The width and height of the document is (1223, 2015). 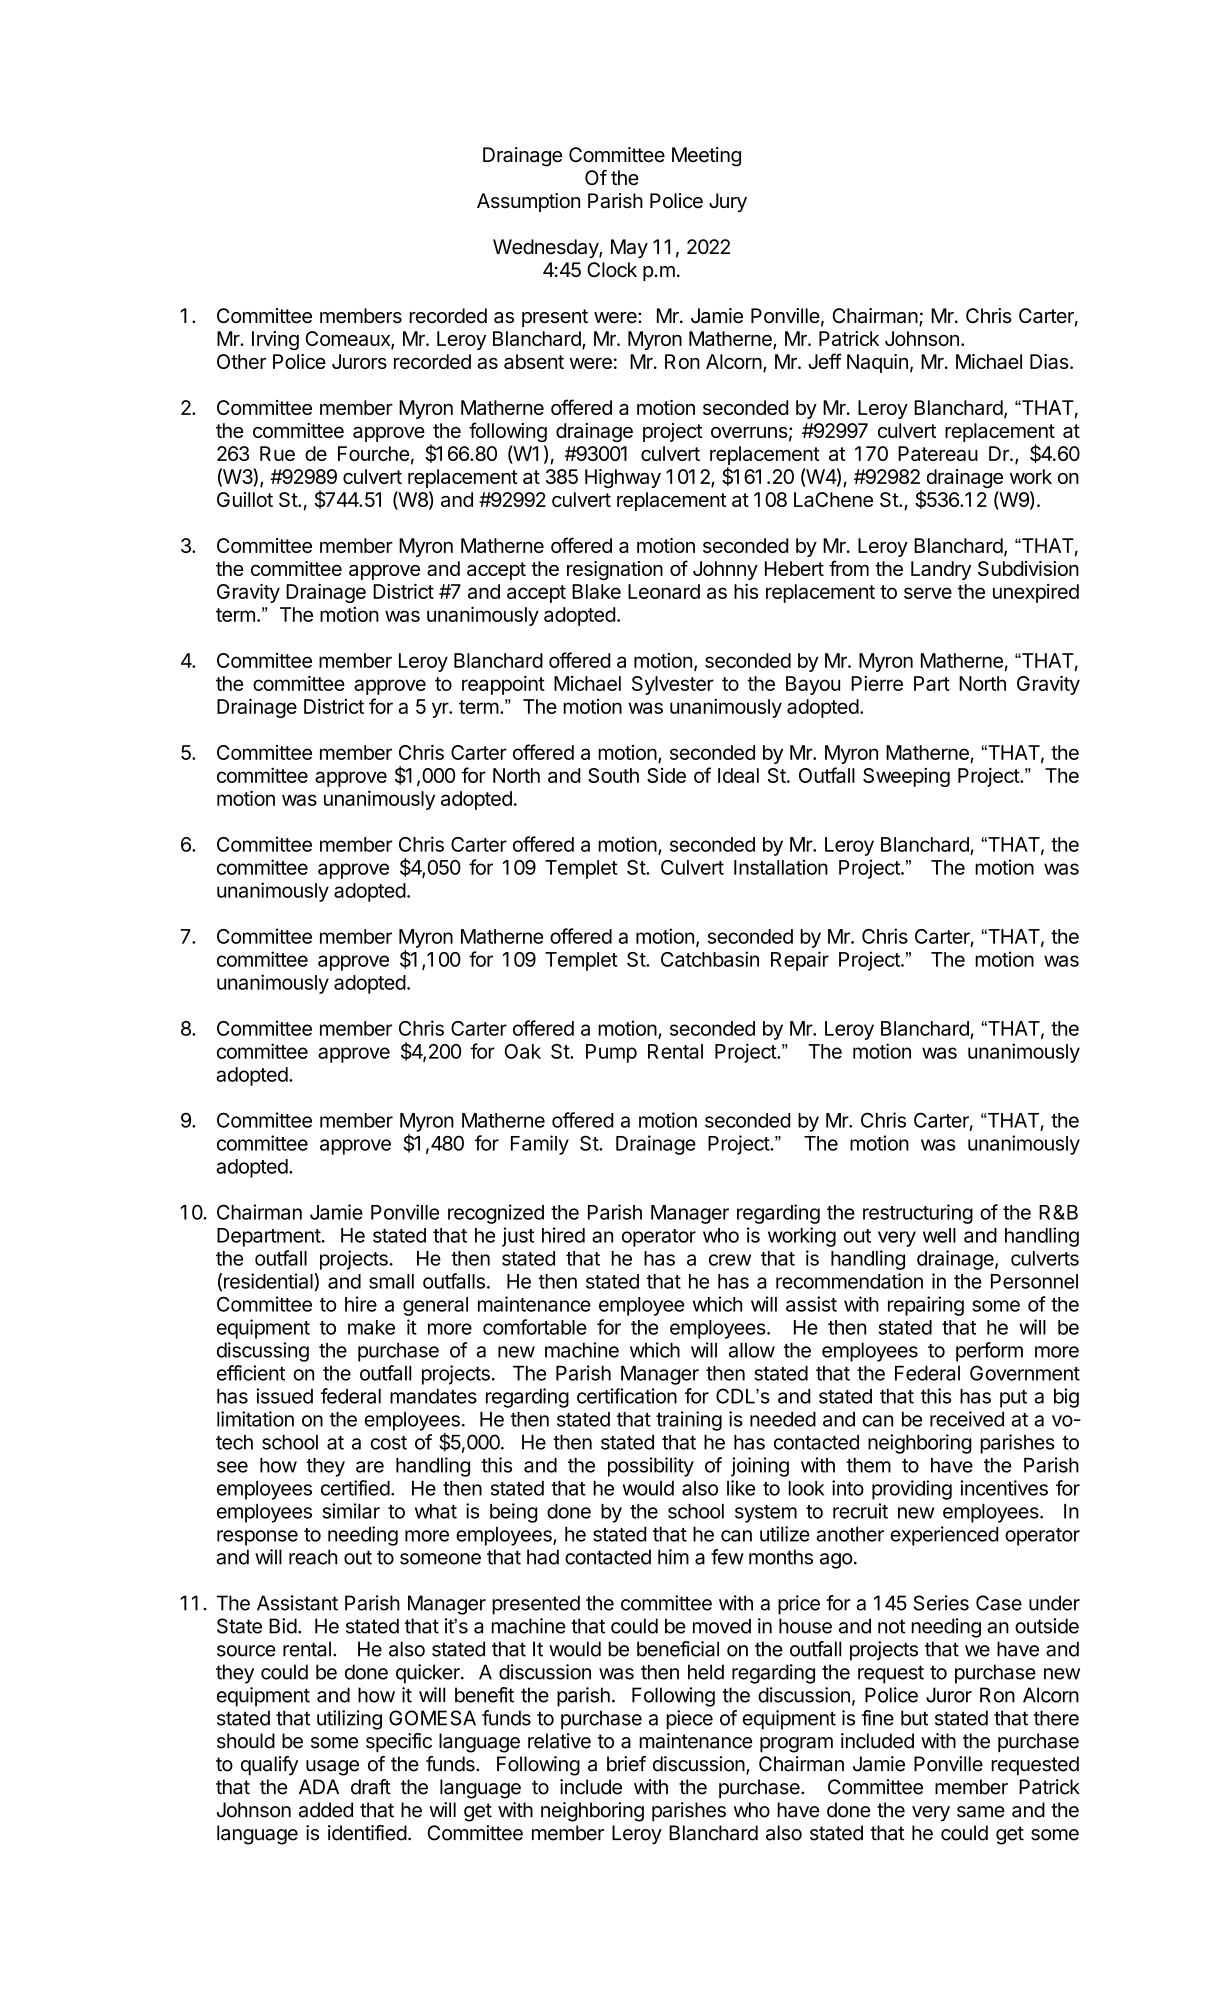 I want to click on Dias, so click(x=1049, y=361).
